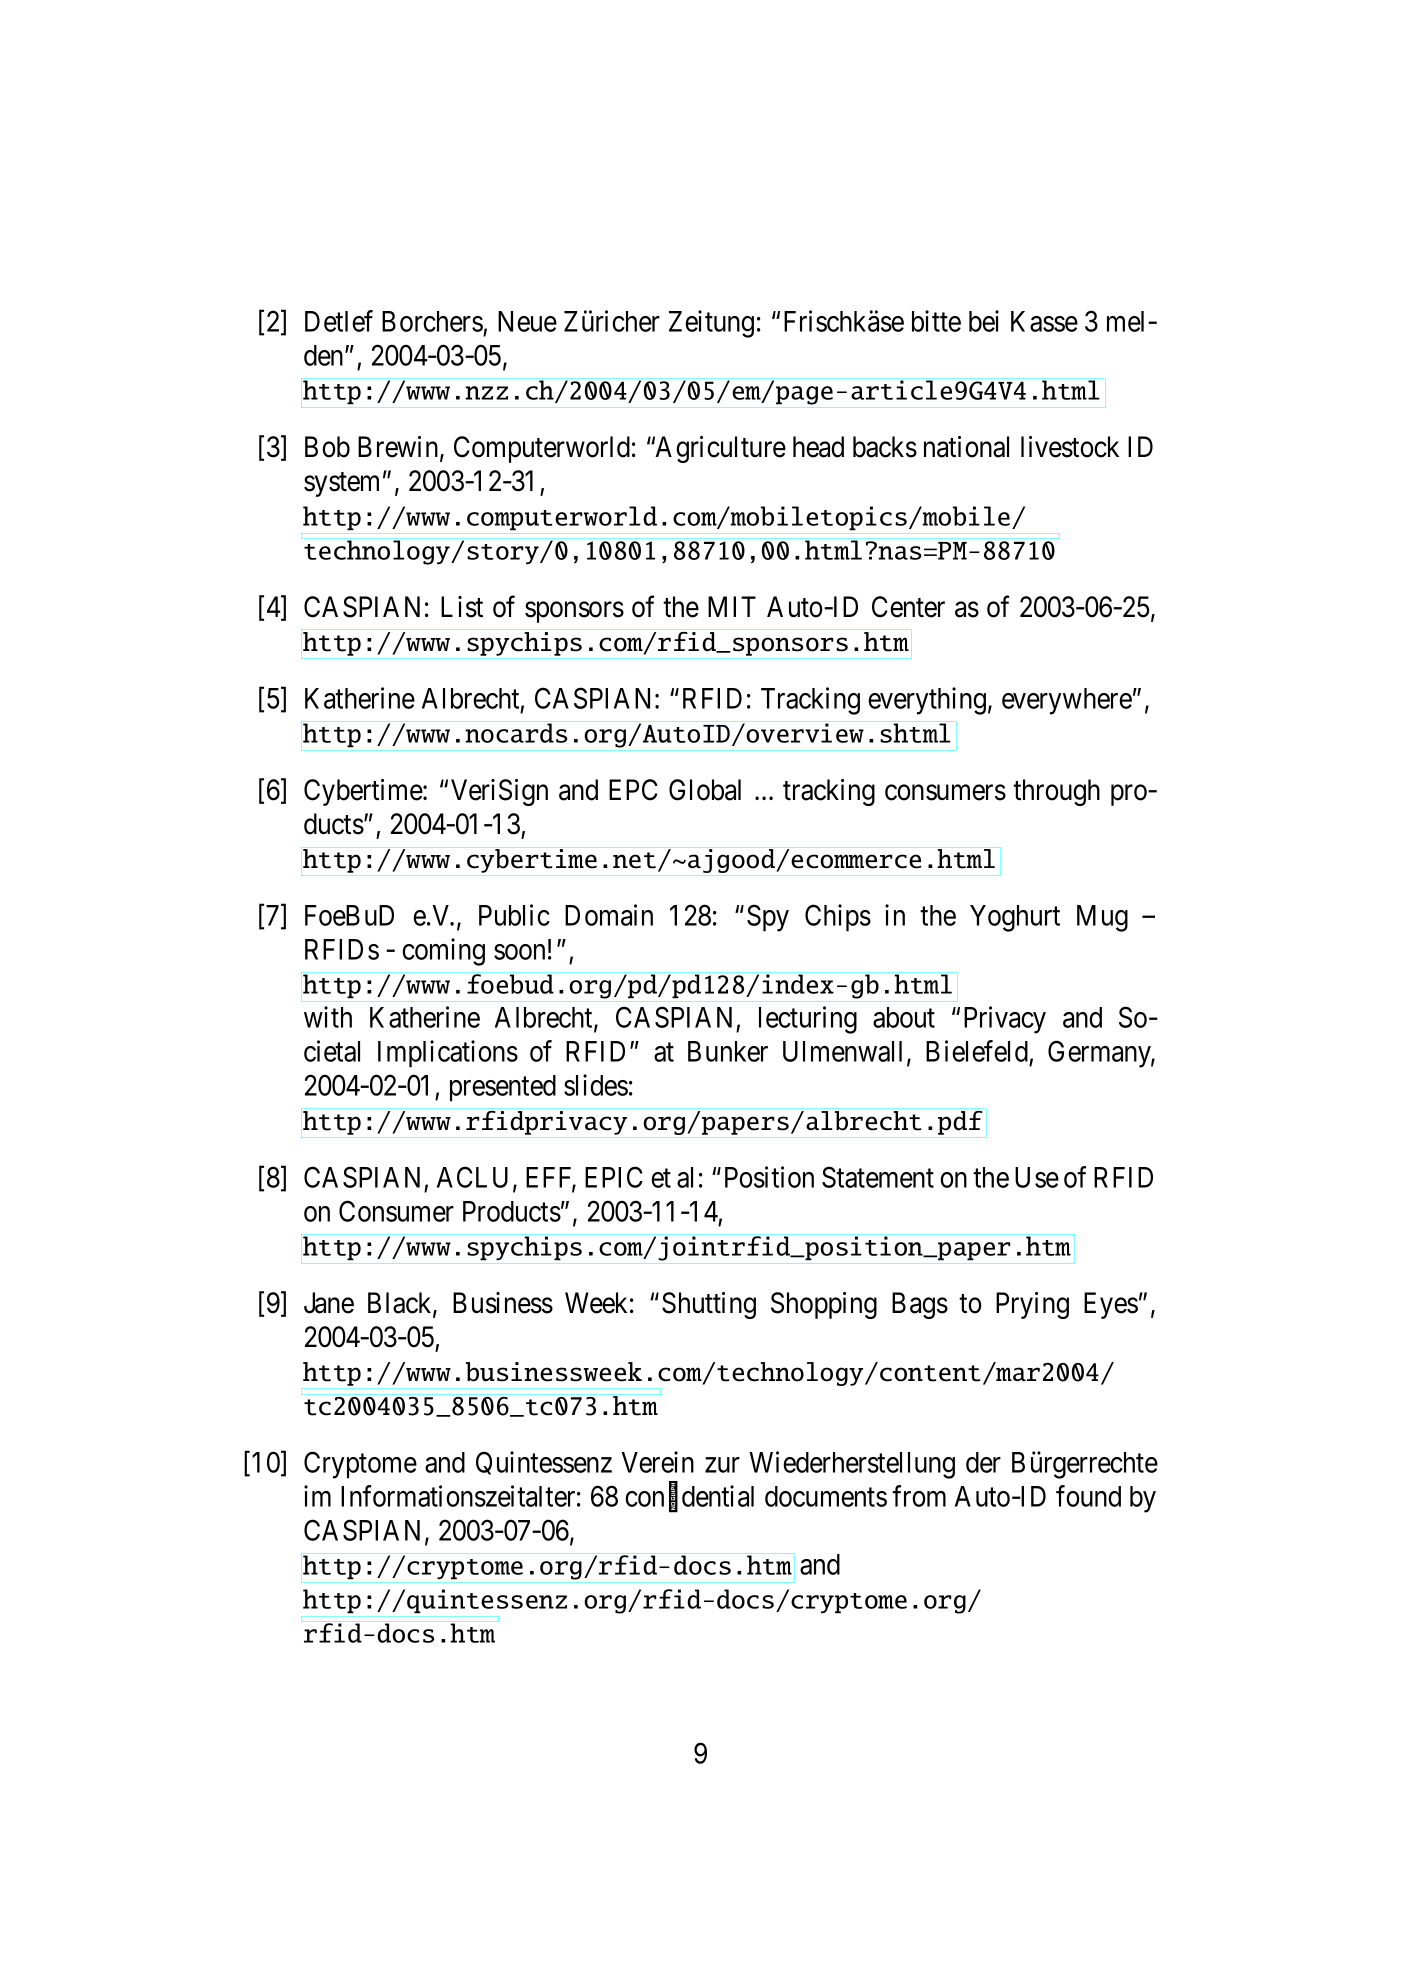 The image size is (1402, 1984). I want to click on Domain, so click(609, 915).
